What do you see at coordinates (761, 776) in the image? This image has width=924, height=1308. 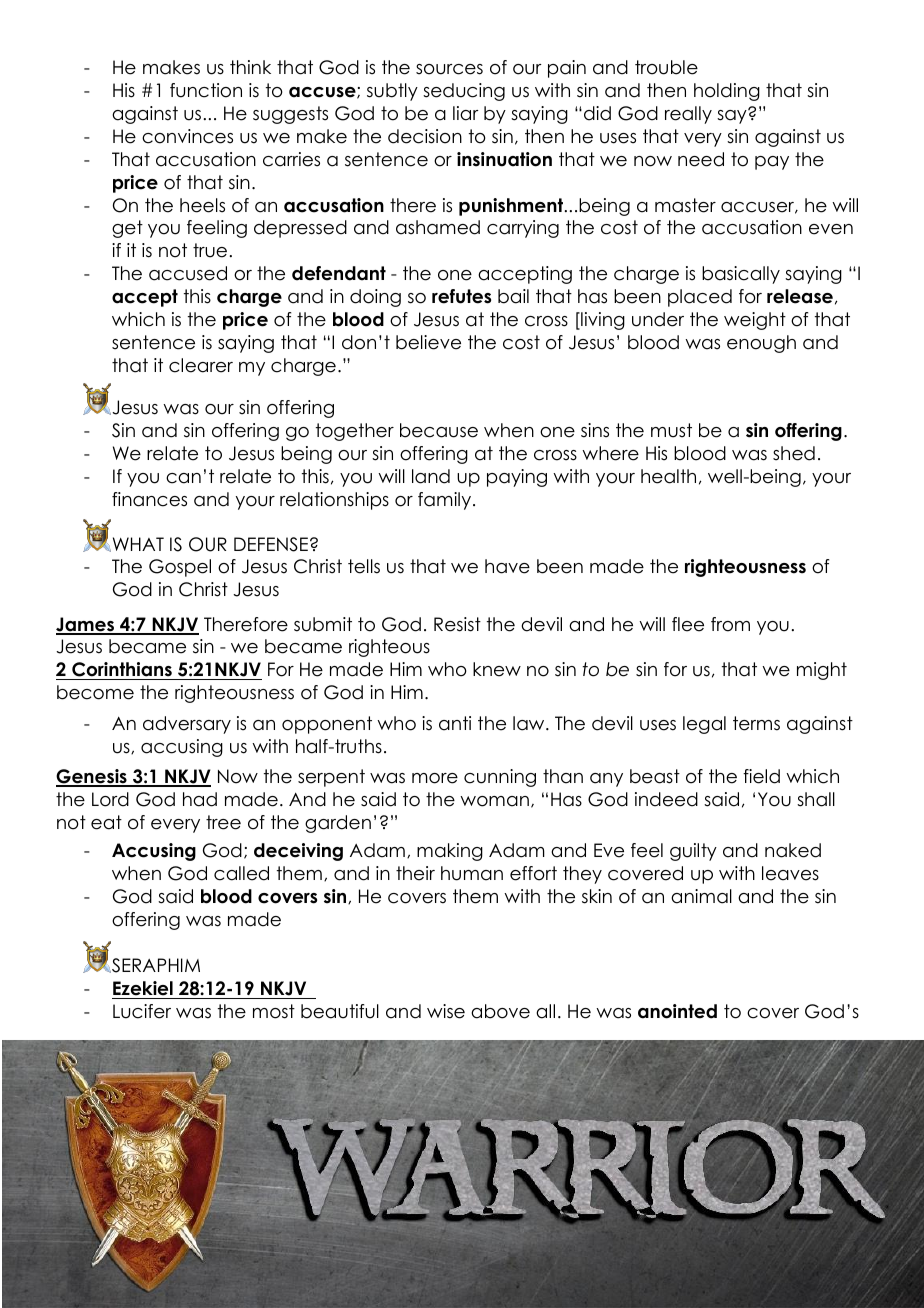 I see `field` at bounding box center [761, 776].
